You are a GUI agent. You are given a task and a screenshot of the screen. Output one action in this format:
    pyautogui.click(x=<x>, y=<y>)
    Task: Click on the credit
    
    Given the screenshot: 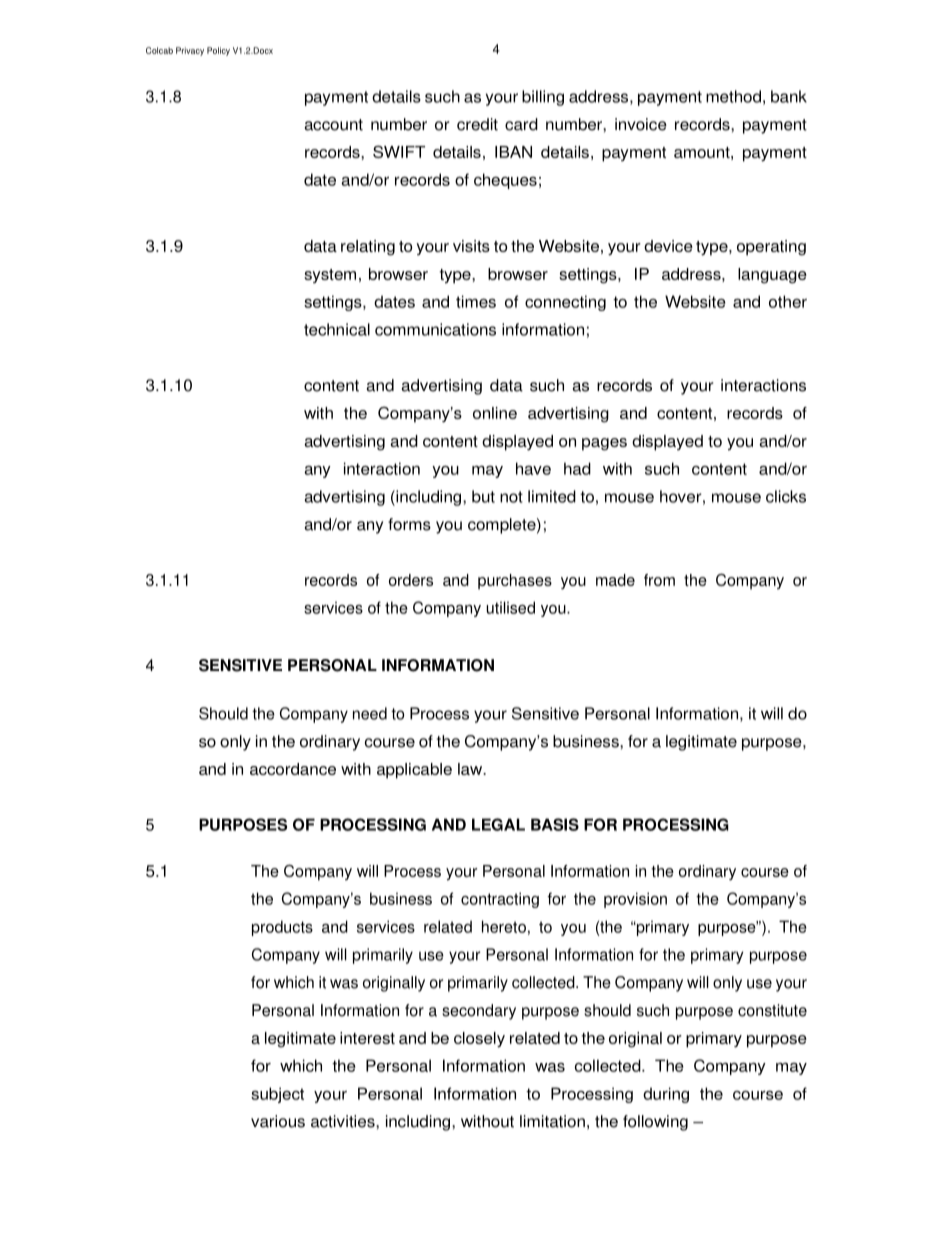 What is the action you would take?
    pyautogui.click(x=477, y=124)
